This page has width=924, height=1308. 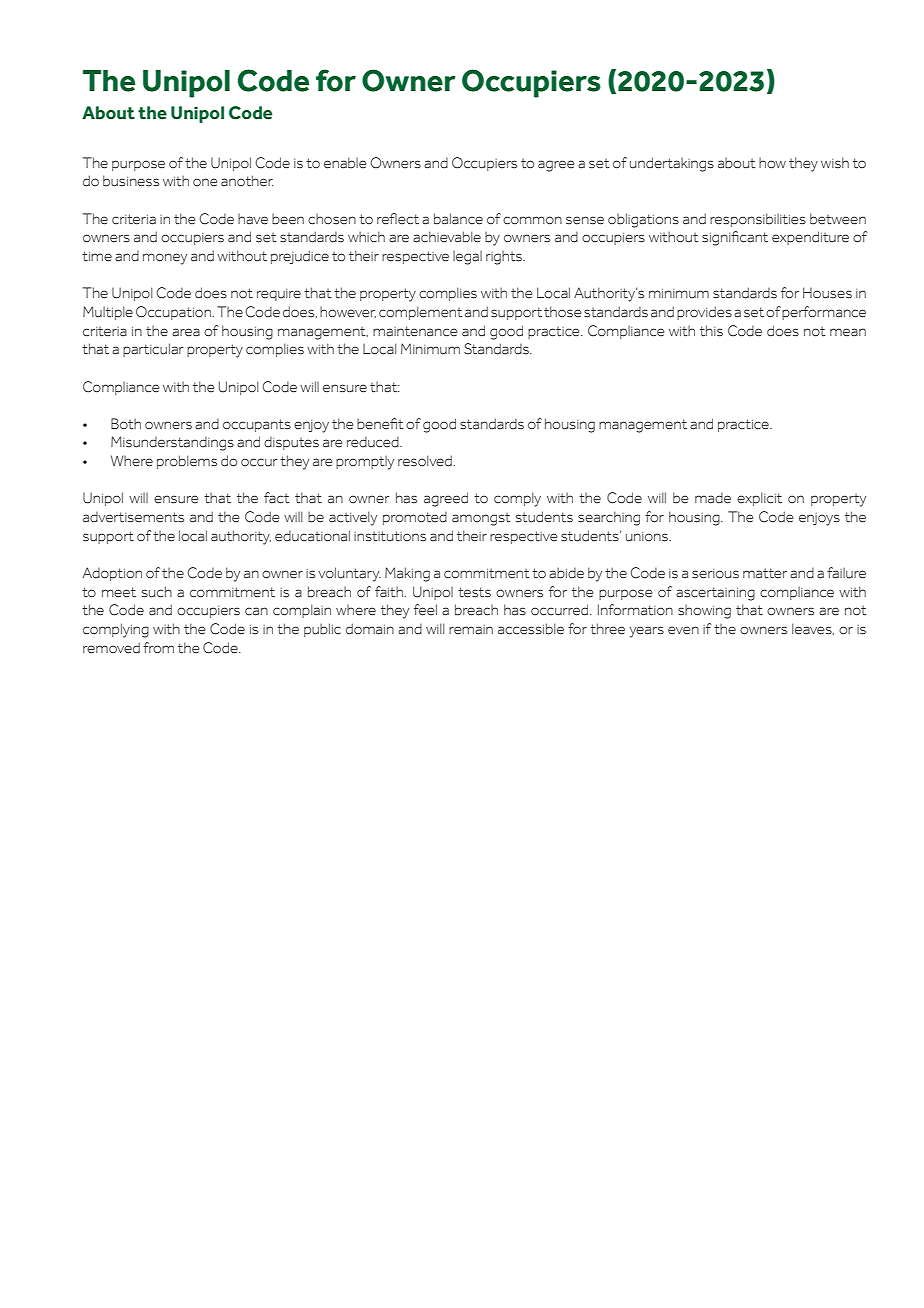 I want to click on amongst, so click(x=481, y=519).
